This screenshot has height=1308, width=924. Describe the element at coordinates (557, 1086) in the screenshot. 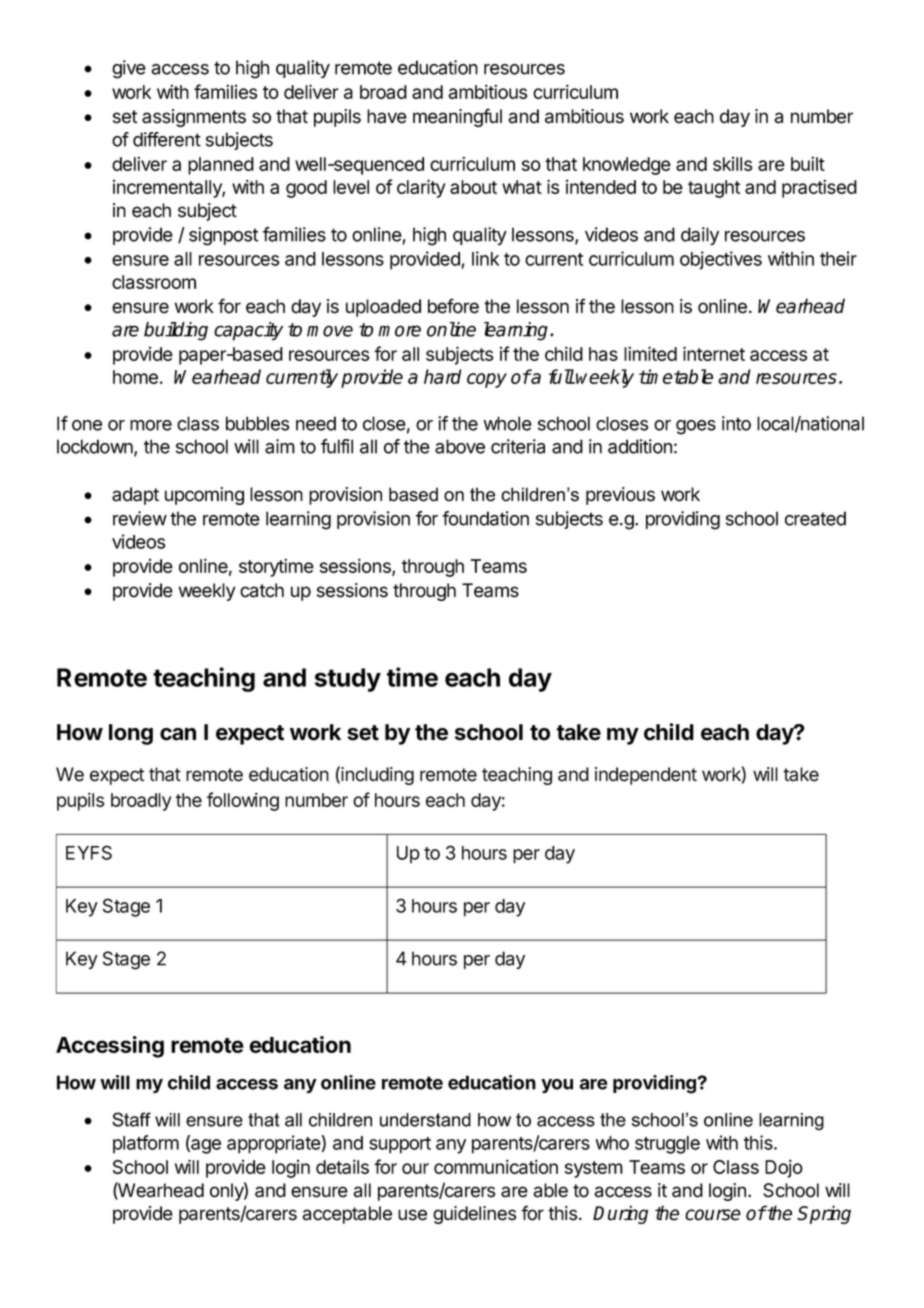

I see `you` at that location.
